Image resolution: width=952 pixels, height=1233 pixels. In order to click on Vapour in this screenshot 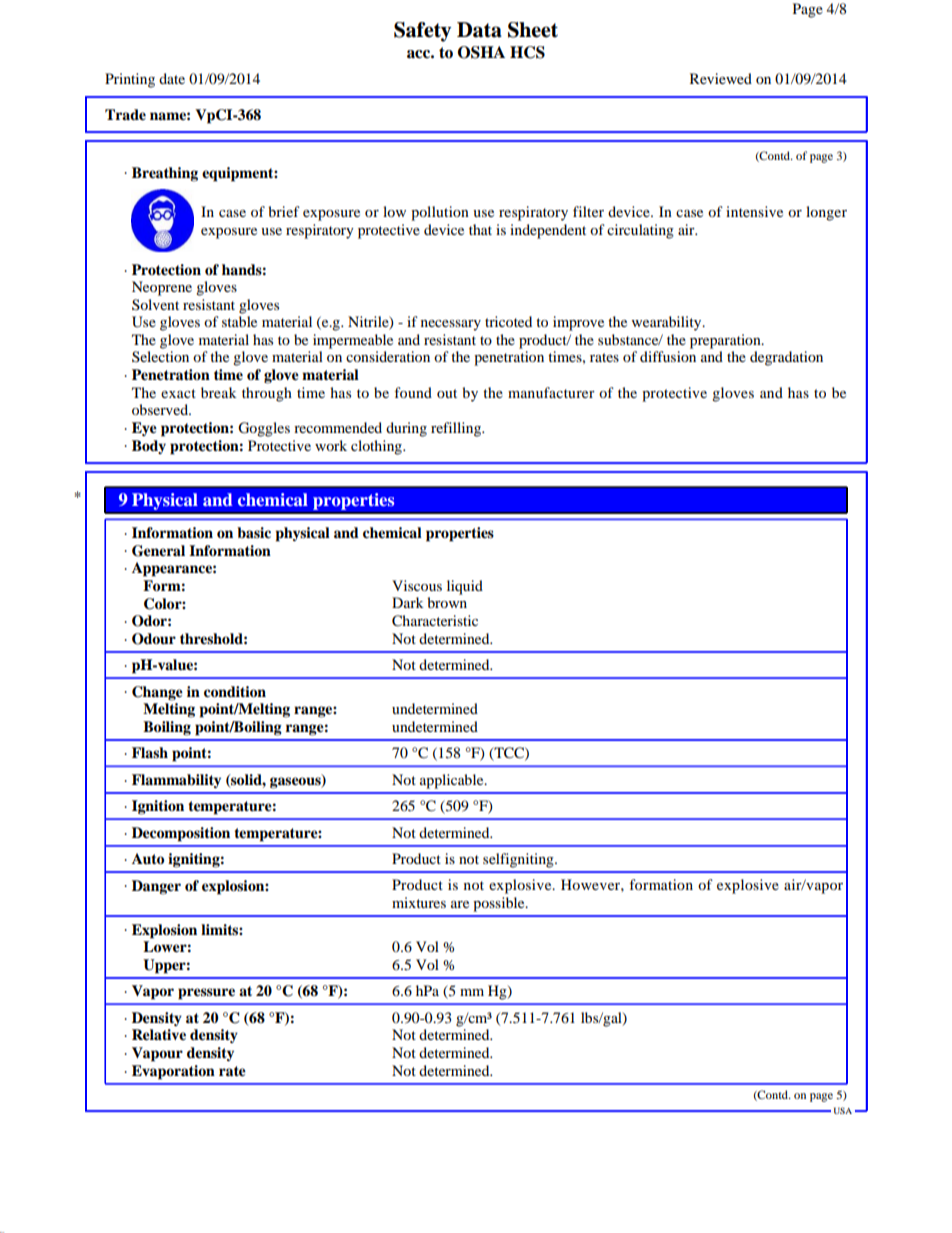, I will do `click(157, 1054)`.
